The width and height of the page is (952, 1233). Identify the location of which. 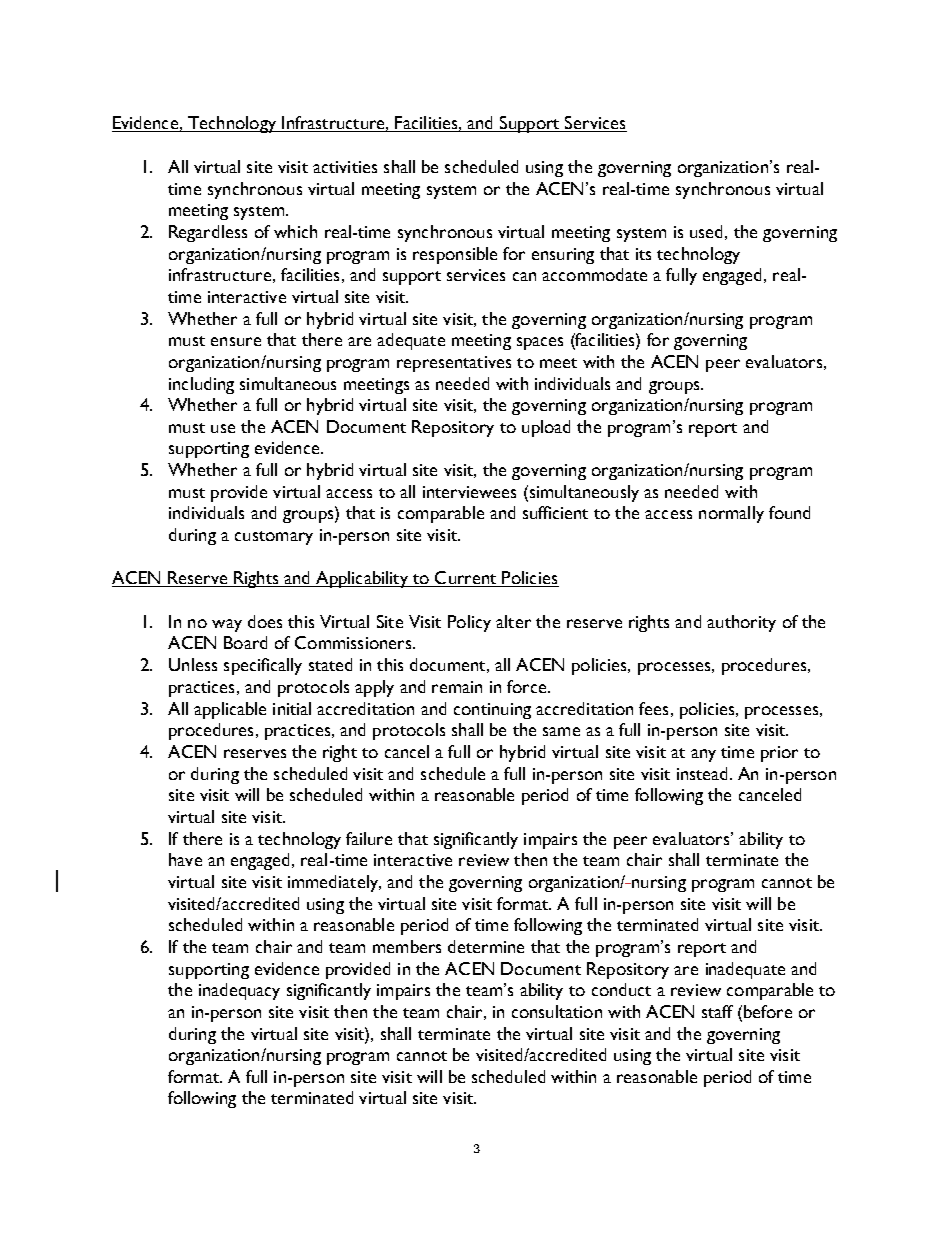
(295, 231).
